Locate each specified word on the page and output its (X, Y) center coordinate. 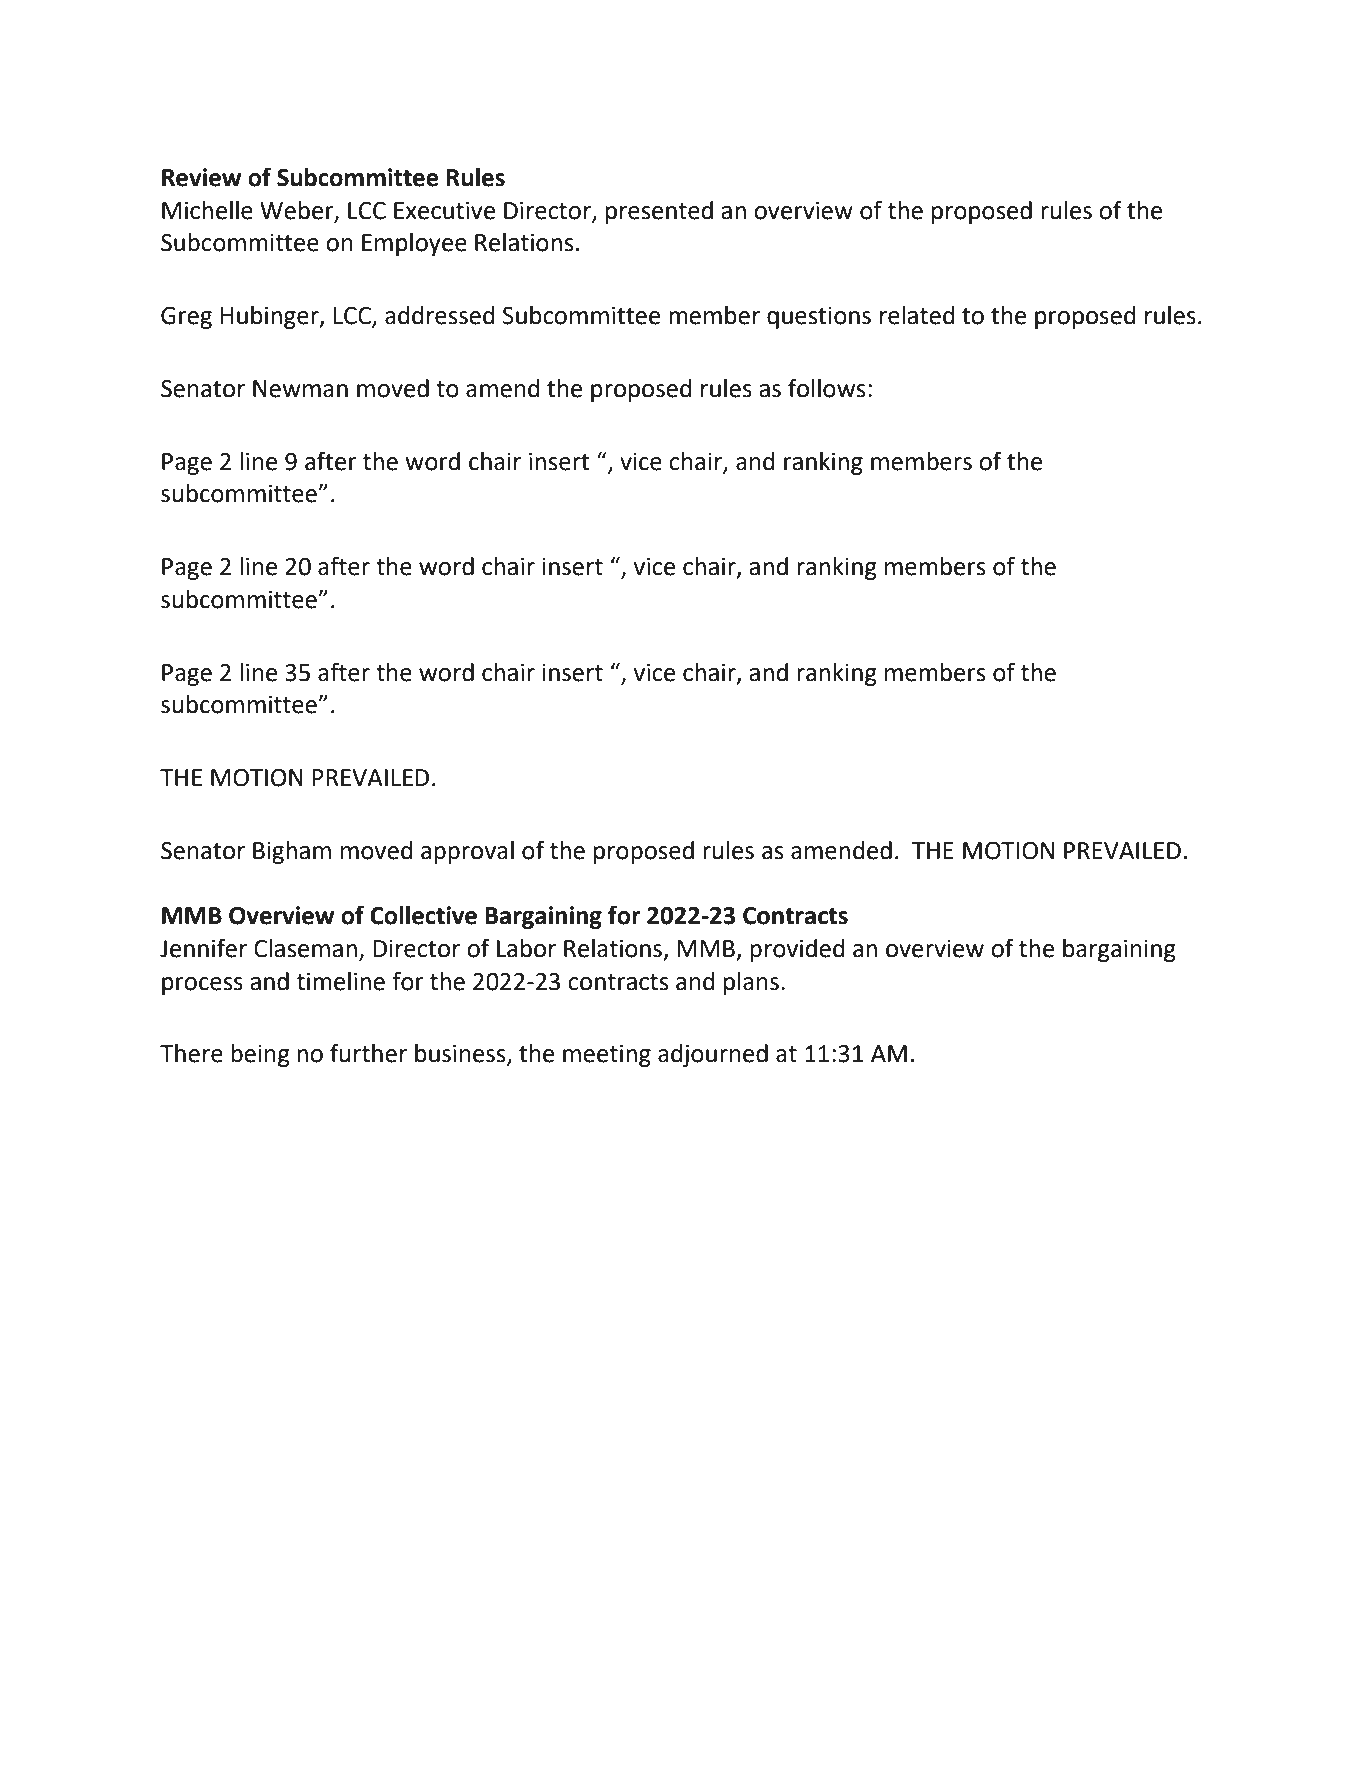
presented (659, 212)
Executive (444, 211)
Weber (298, 211)
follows (826, 388)
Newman (300, 389)
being (260, 1055)
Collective (423, 915)
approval (467, 852)
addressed (440, 315)
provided (797, 950)
